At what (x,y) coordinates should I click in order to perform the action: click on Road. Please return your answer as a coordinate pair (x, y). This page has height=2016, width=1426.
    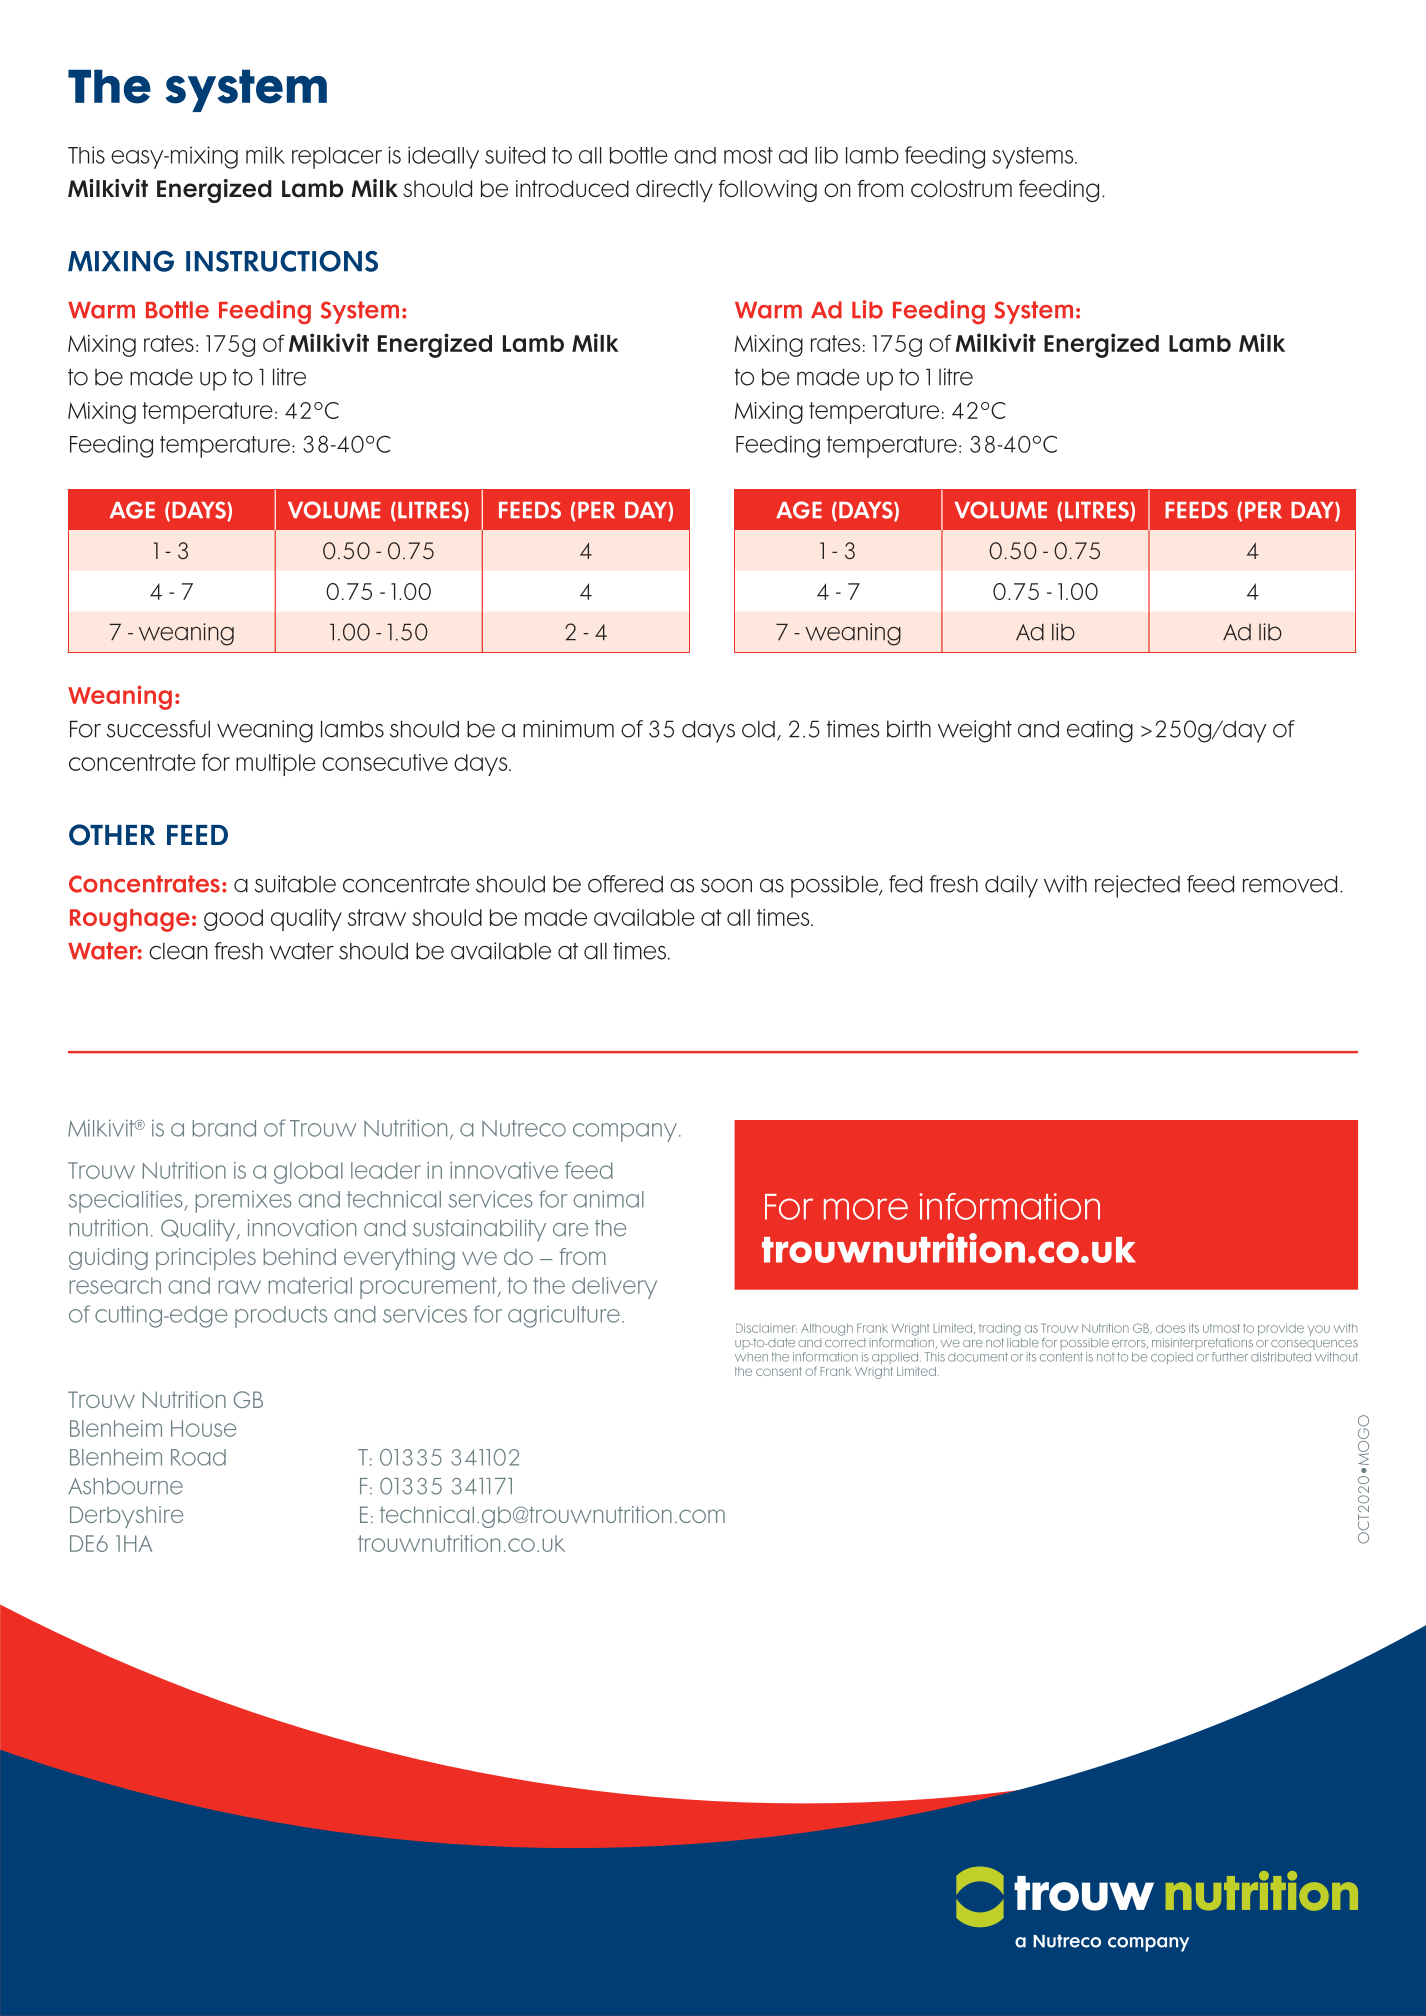
    Looking at the image, I should click on (198, 1457).
